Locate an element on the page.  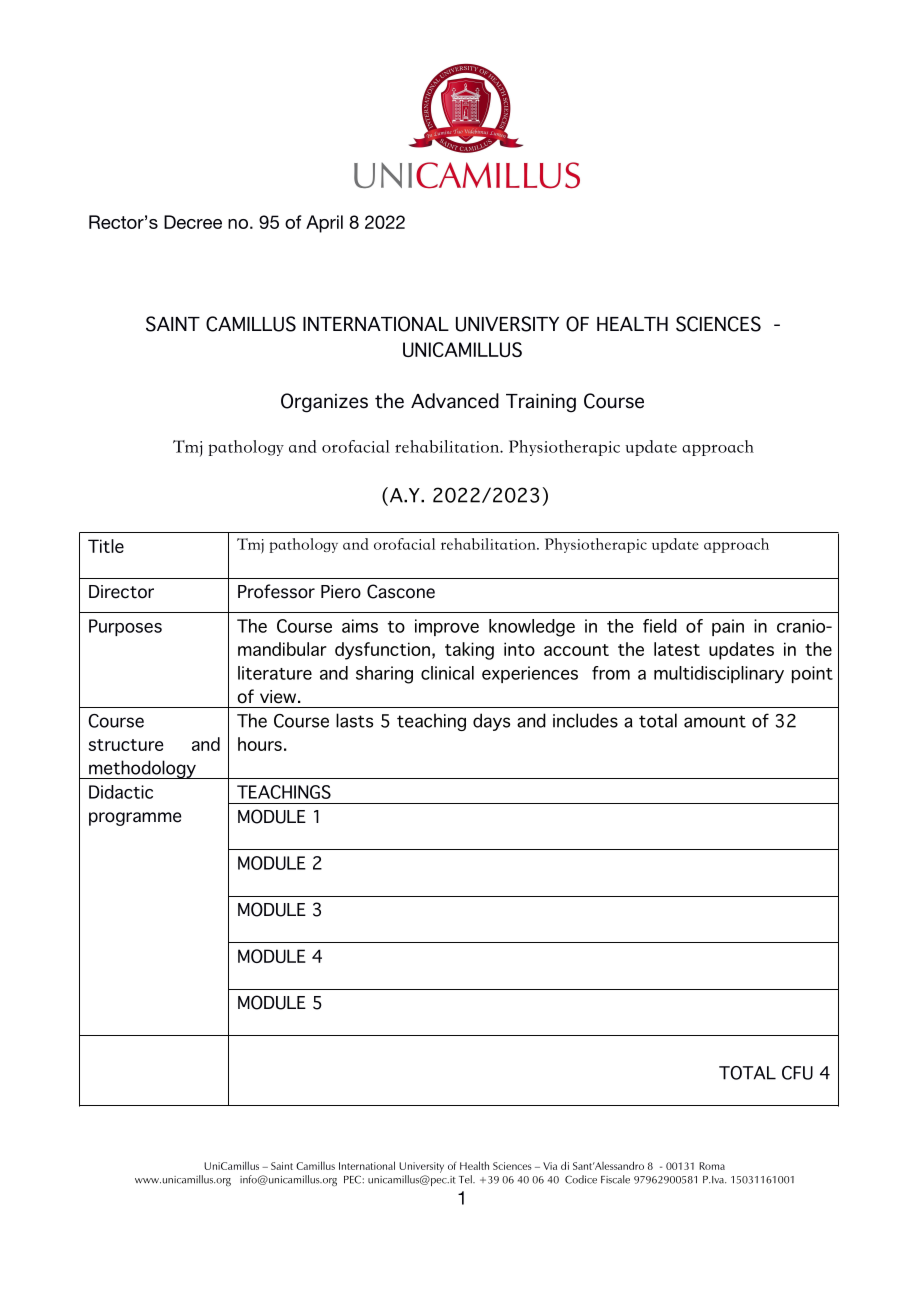
Decree is located at coordinates (193, 222).
